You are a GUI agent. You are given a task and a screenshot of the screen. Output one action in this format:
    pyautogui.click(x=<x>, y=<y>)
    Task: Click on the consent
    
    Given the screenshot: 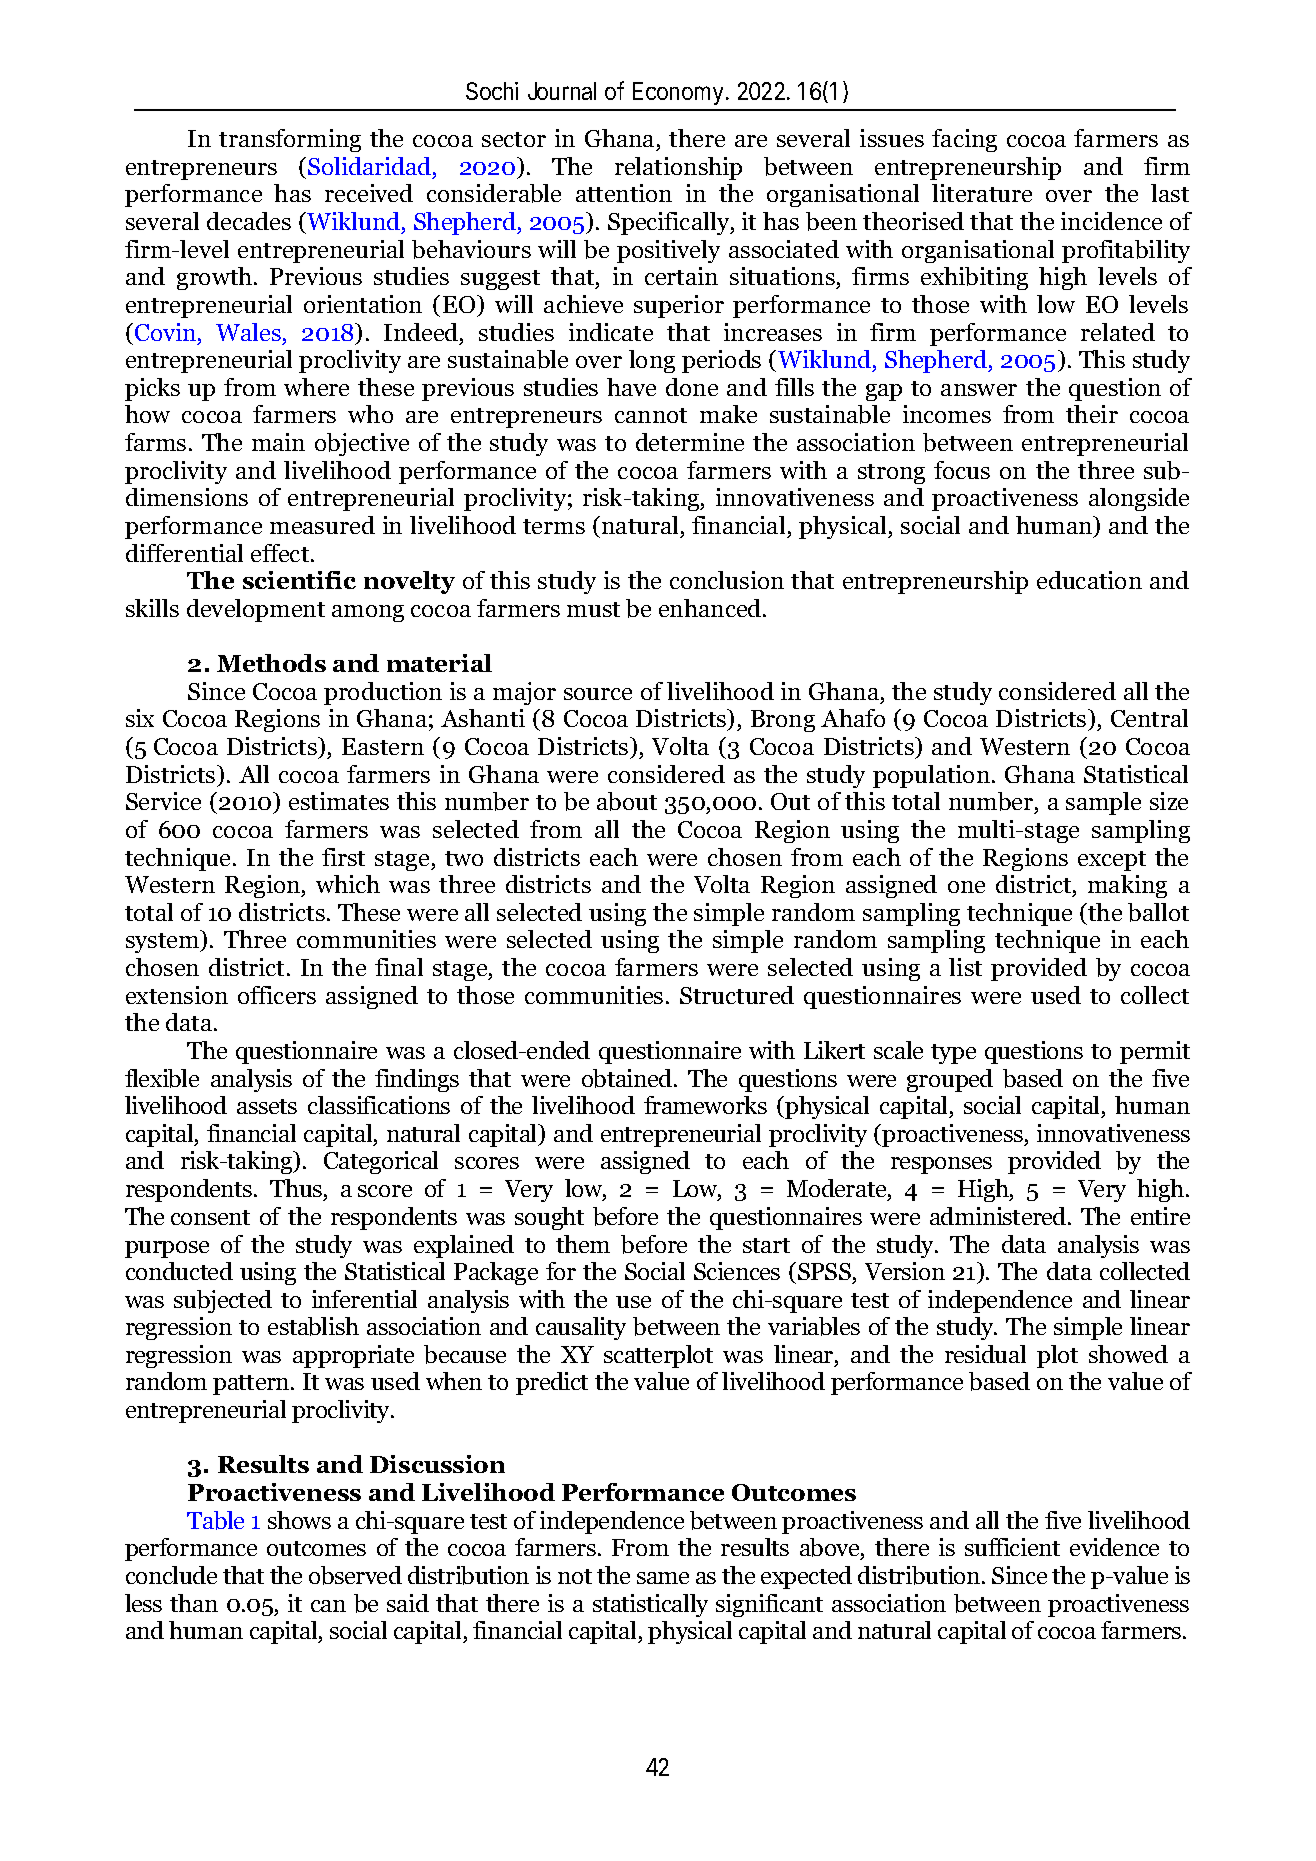 What is the action you would take?
    pyautogui.click(x=210, y=1217)
